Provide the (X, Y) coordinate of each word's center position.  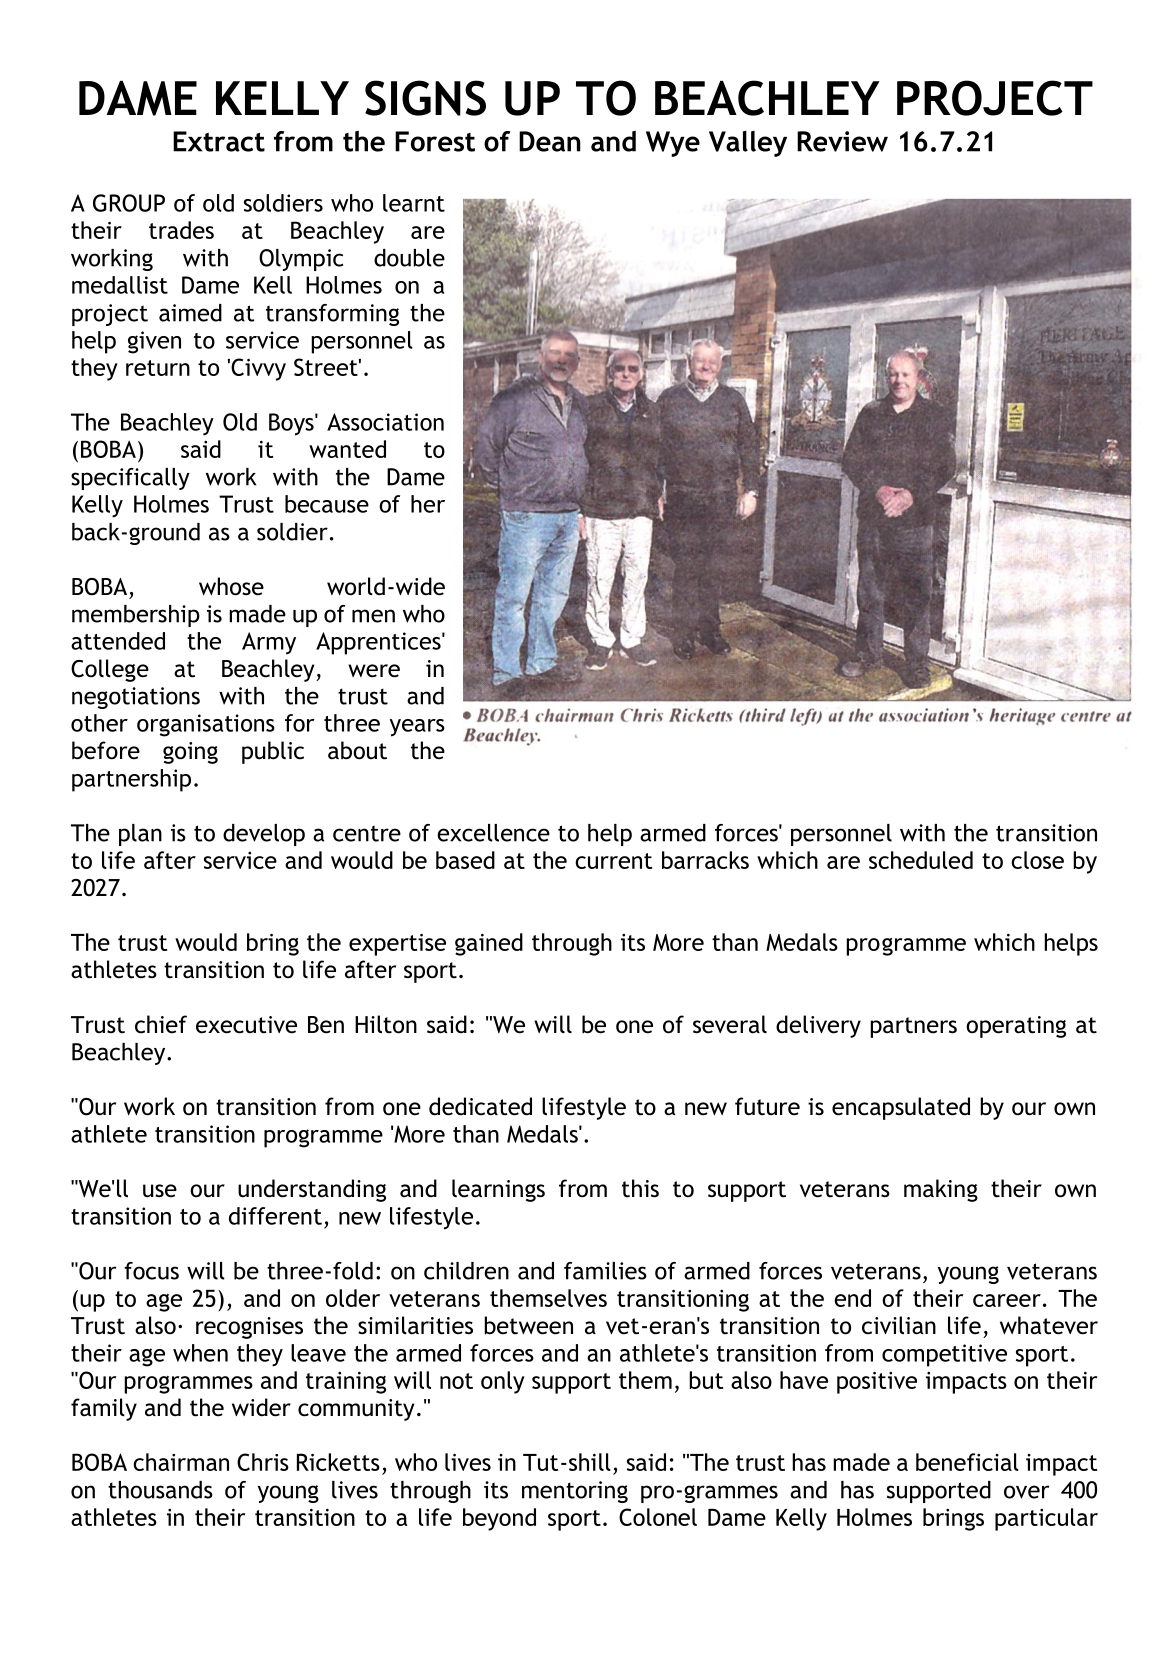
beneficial (967, 1462)
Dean (550, 141)
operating (1016, 1027)
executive (246, 1025)
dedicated (480, 1106)
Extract (219, 141)
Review (842, 141)
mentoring (575, 1492)
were (374, 671)
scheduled (921, 860)
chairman (181, 1462)
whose (231, 586)
